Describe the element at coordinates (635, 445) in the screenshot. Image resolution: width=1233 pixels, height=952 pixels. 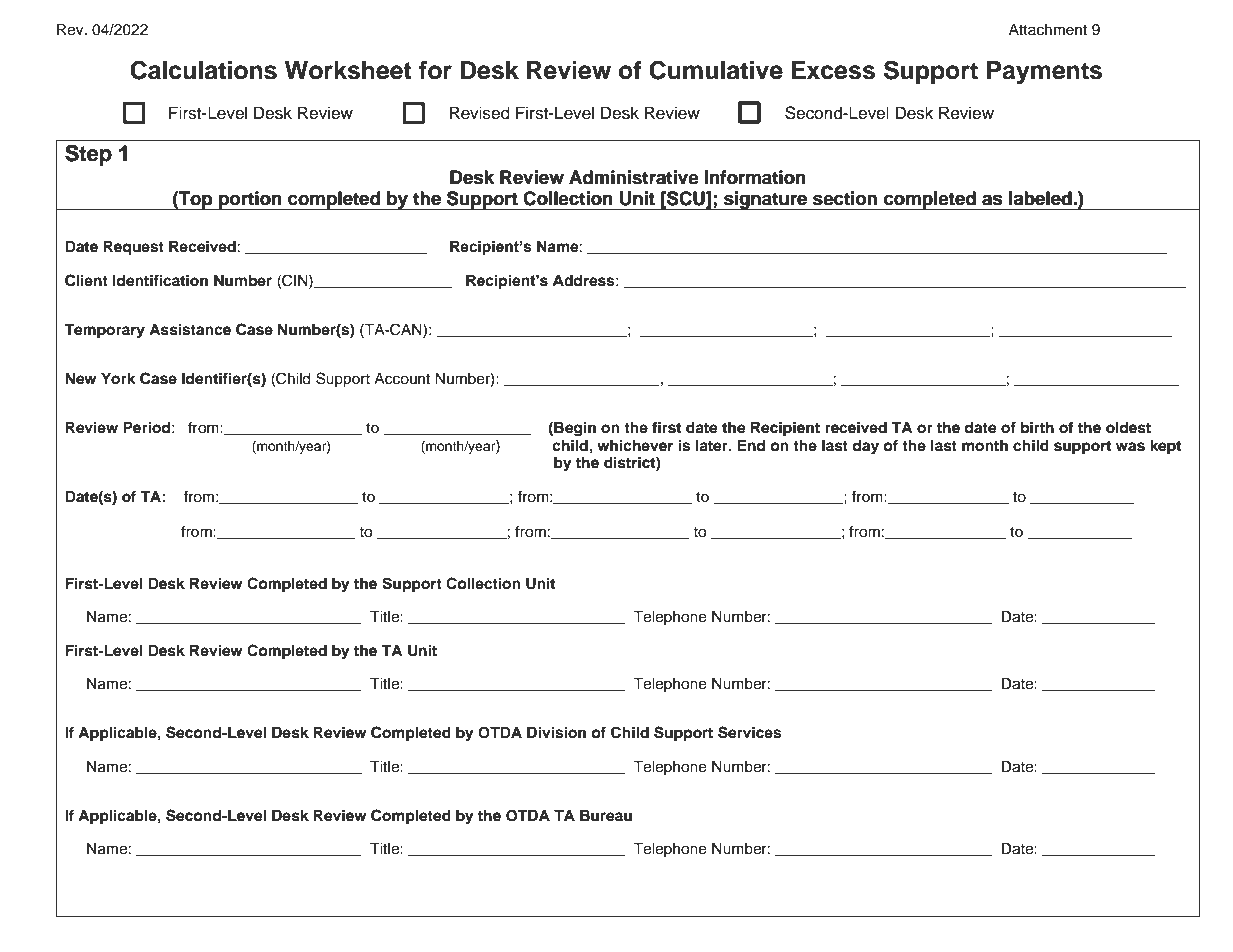
I see `whichever` at that location.
